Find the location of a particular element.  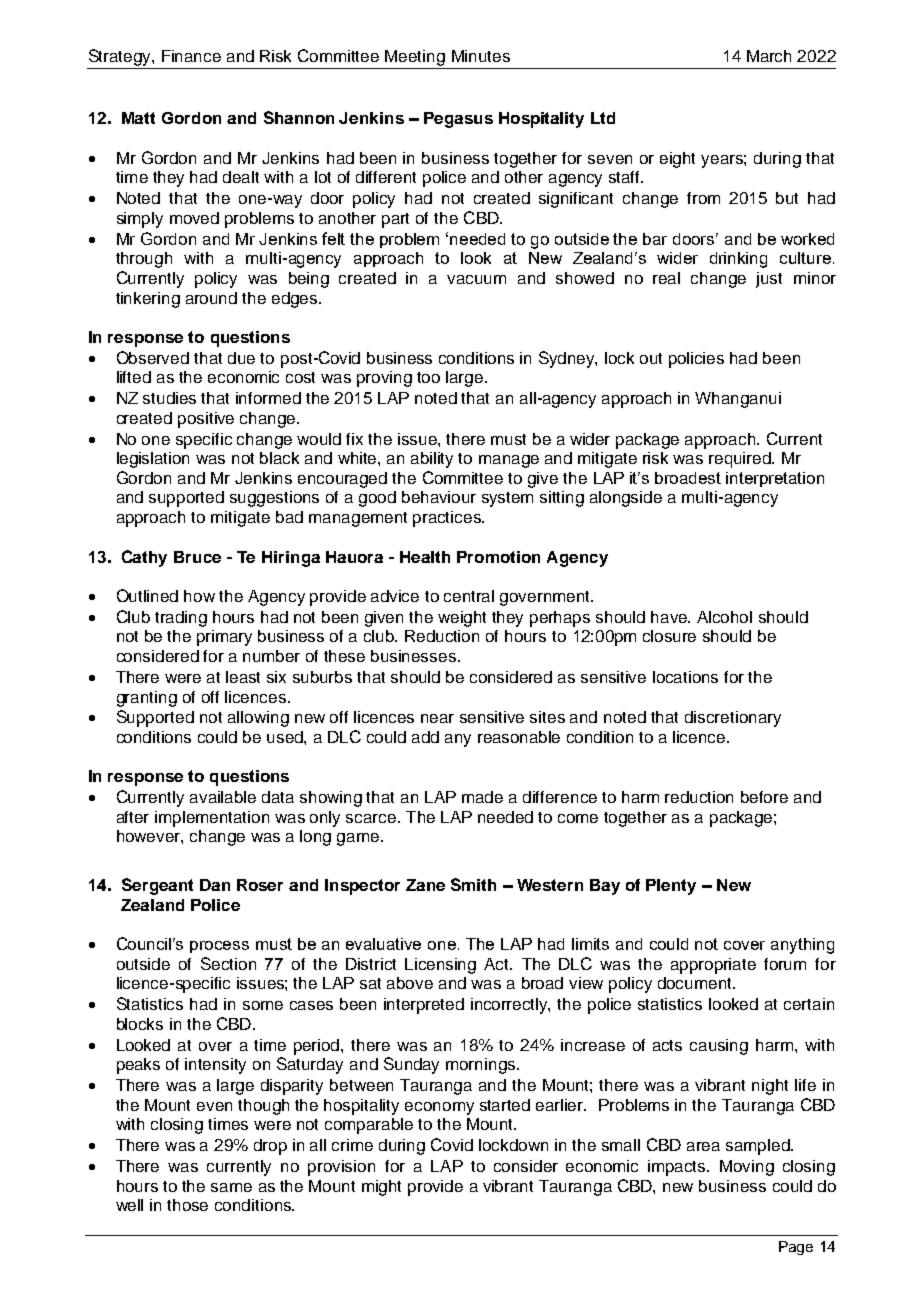

Pegasus is located at coordinates (458, 120).
